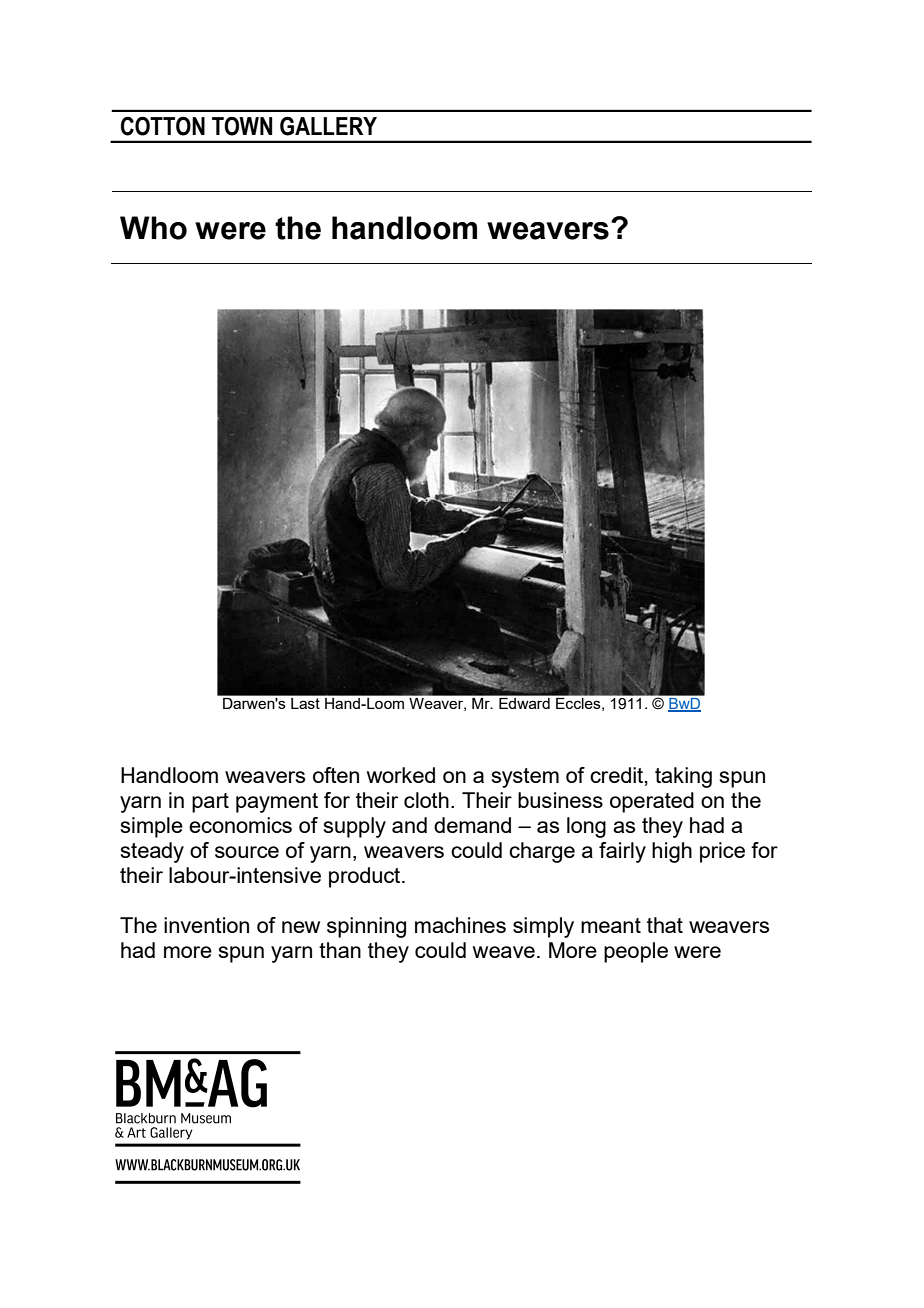 The height and width of the screenshot is (1308, 924). I want to click on COTTON, so click(163, 126).
